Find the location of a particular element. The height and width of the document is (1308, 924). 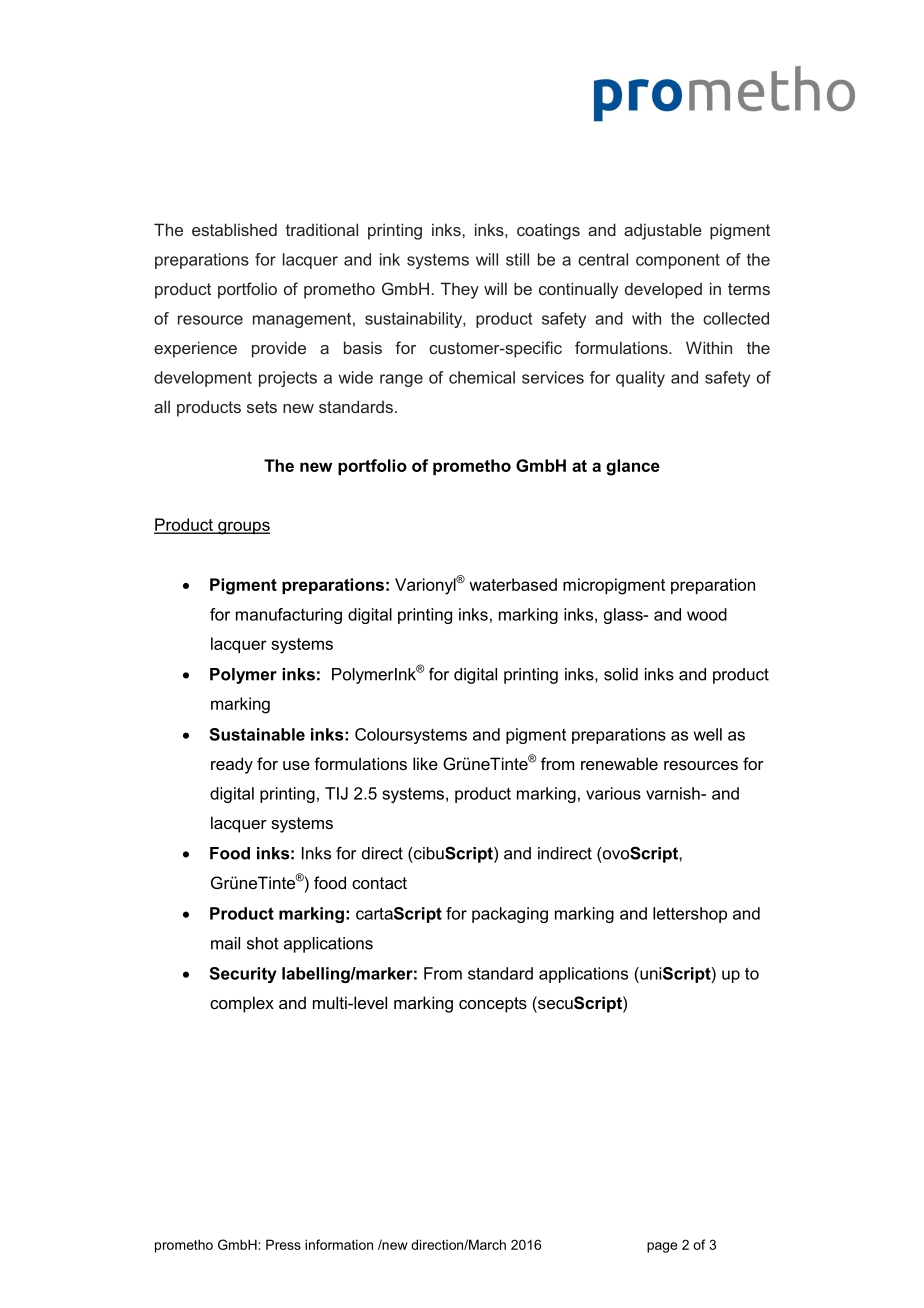

solid is located at coordinates (621, 674).
